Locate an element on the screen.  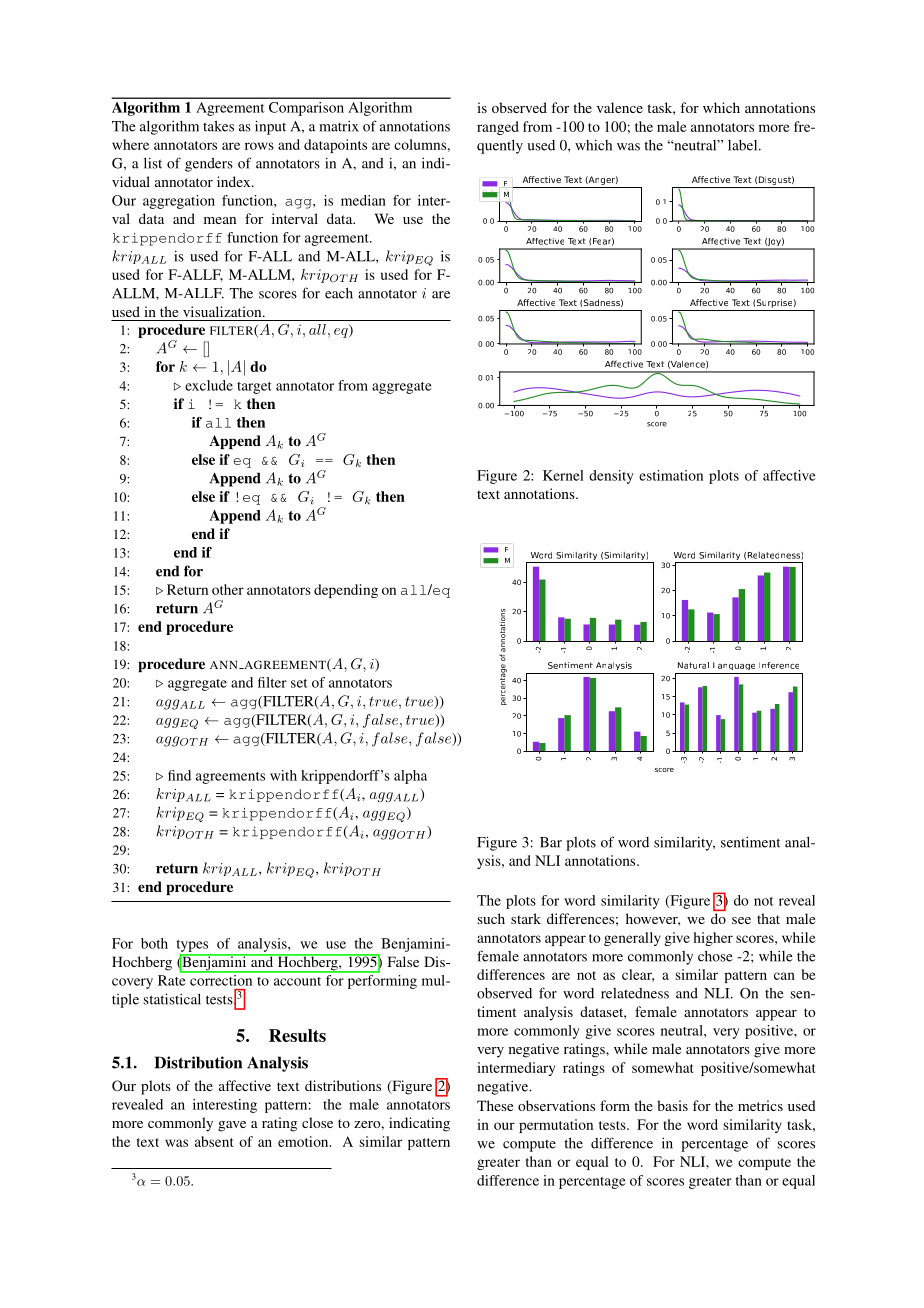
These is located at coordinates (495, 1105).
